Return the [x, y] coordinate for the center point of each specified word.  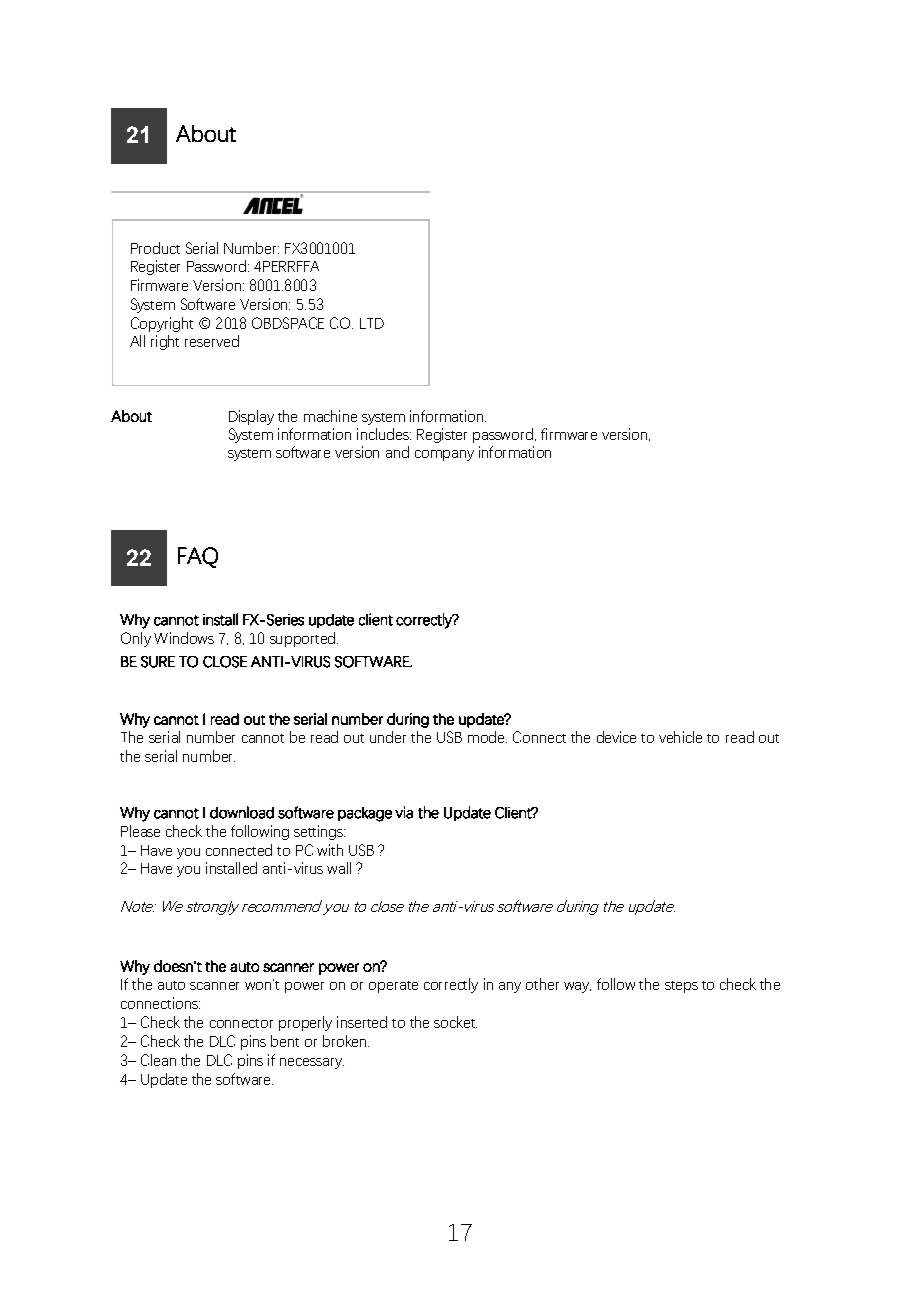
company [444, 455]
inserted [362, 1022]
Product [155, 248]
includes [384, 434]
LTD [372, 323]
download [242, 812]
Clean [158, 1060]
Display [251, 417]
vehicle [680, 737]
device [616, 737]
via [404, 812]
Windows [184, 638]
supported [304, 639]
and [397, 452]
